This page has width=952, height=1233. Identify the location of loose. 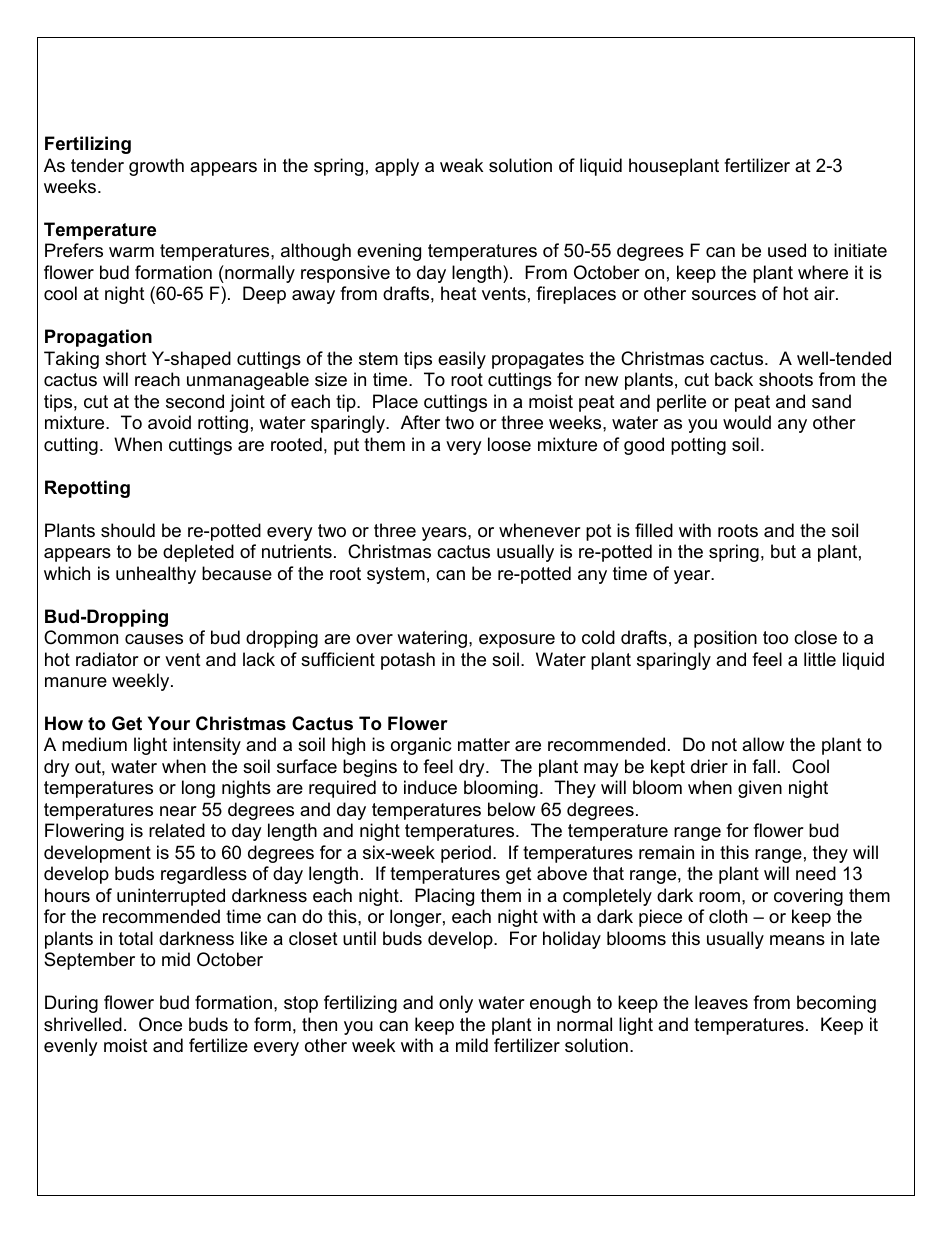
(509, 444).
